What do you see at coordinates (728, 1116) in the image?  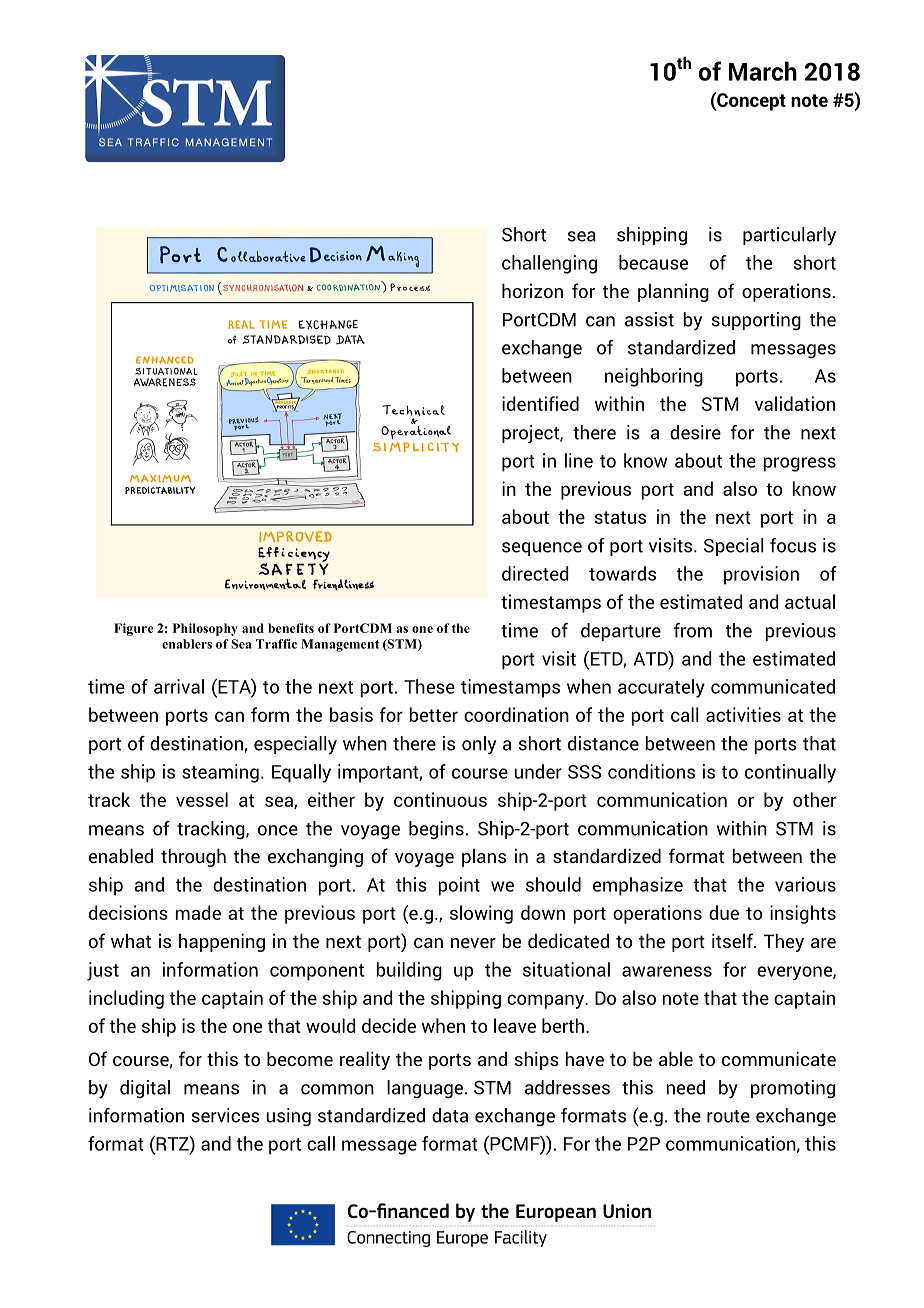 I see `route` at bounding box center [728, 1116].
